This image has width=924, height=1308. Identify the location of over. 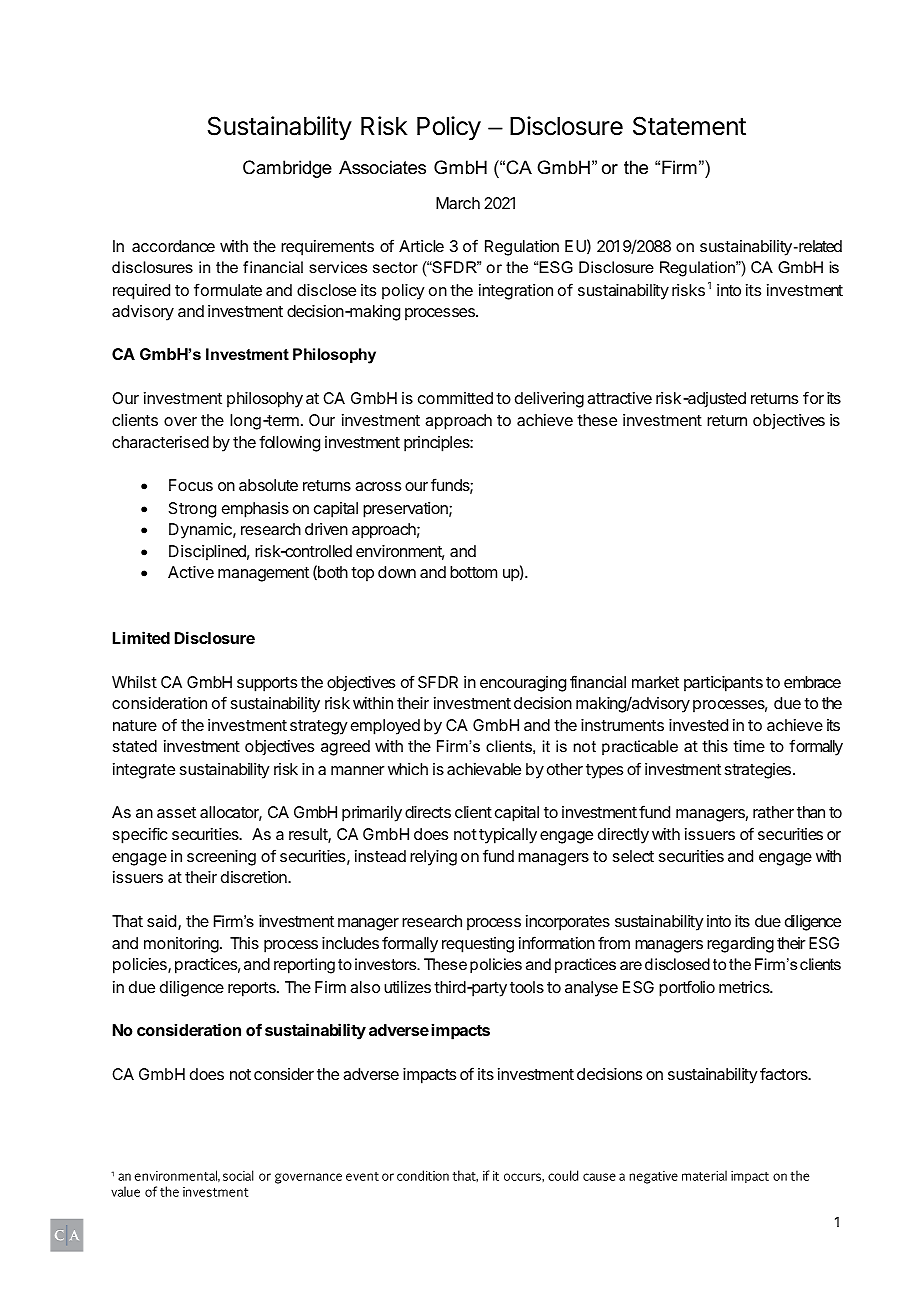
(180, 421).
